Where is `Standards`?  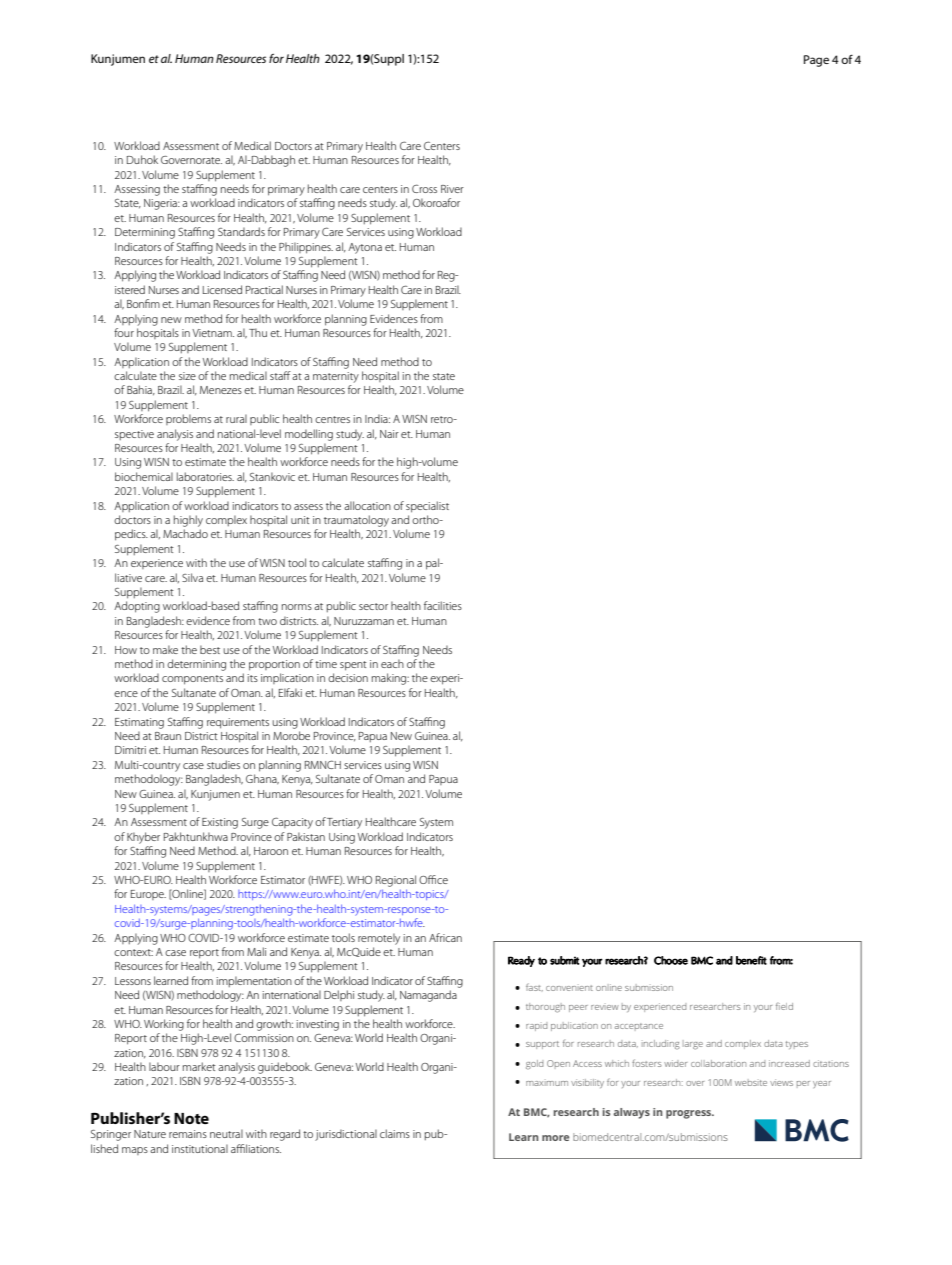
Standards is located at coordinates (241, 231).
